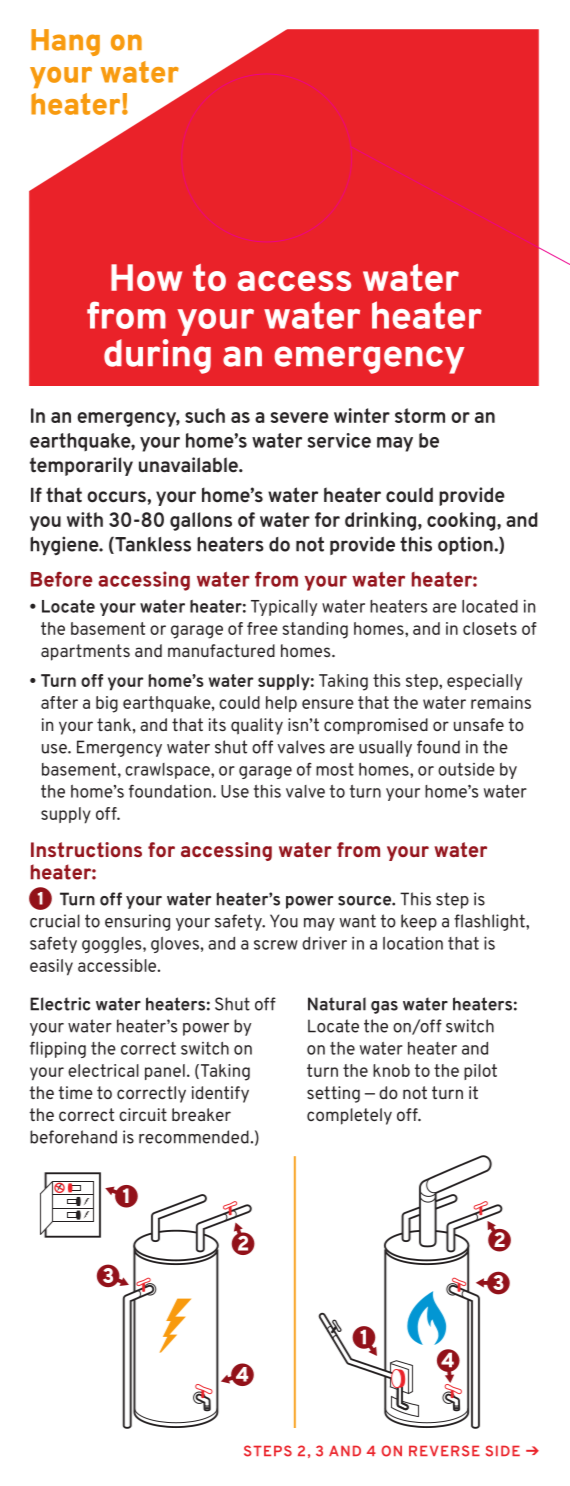  I want to click on How, so click(146, 277).
